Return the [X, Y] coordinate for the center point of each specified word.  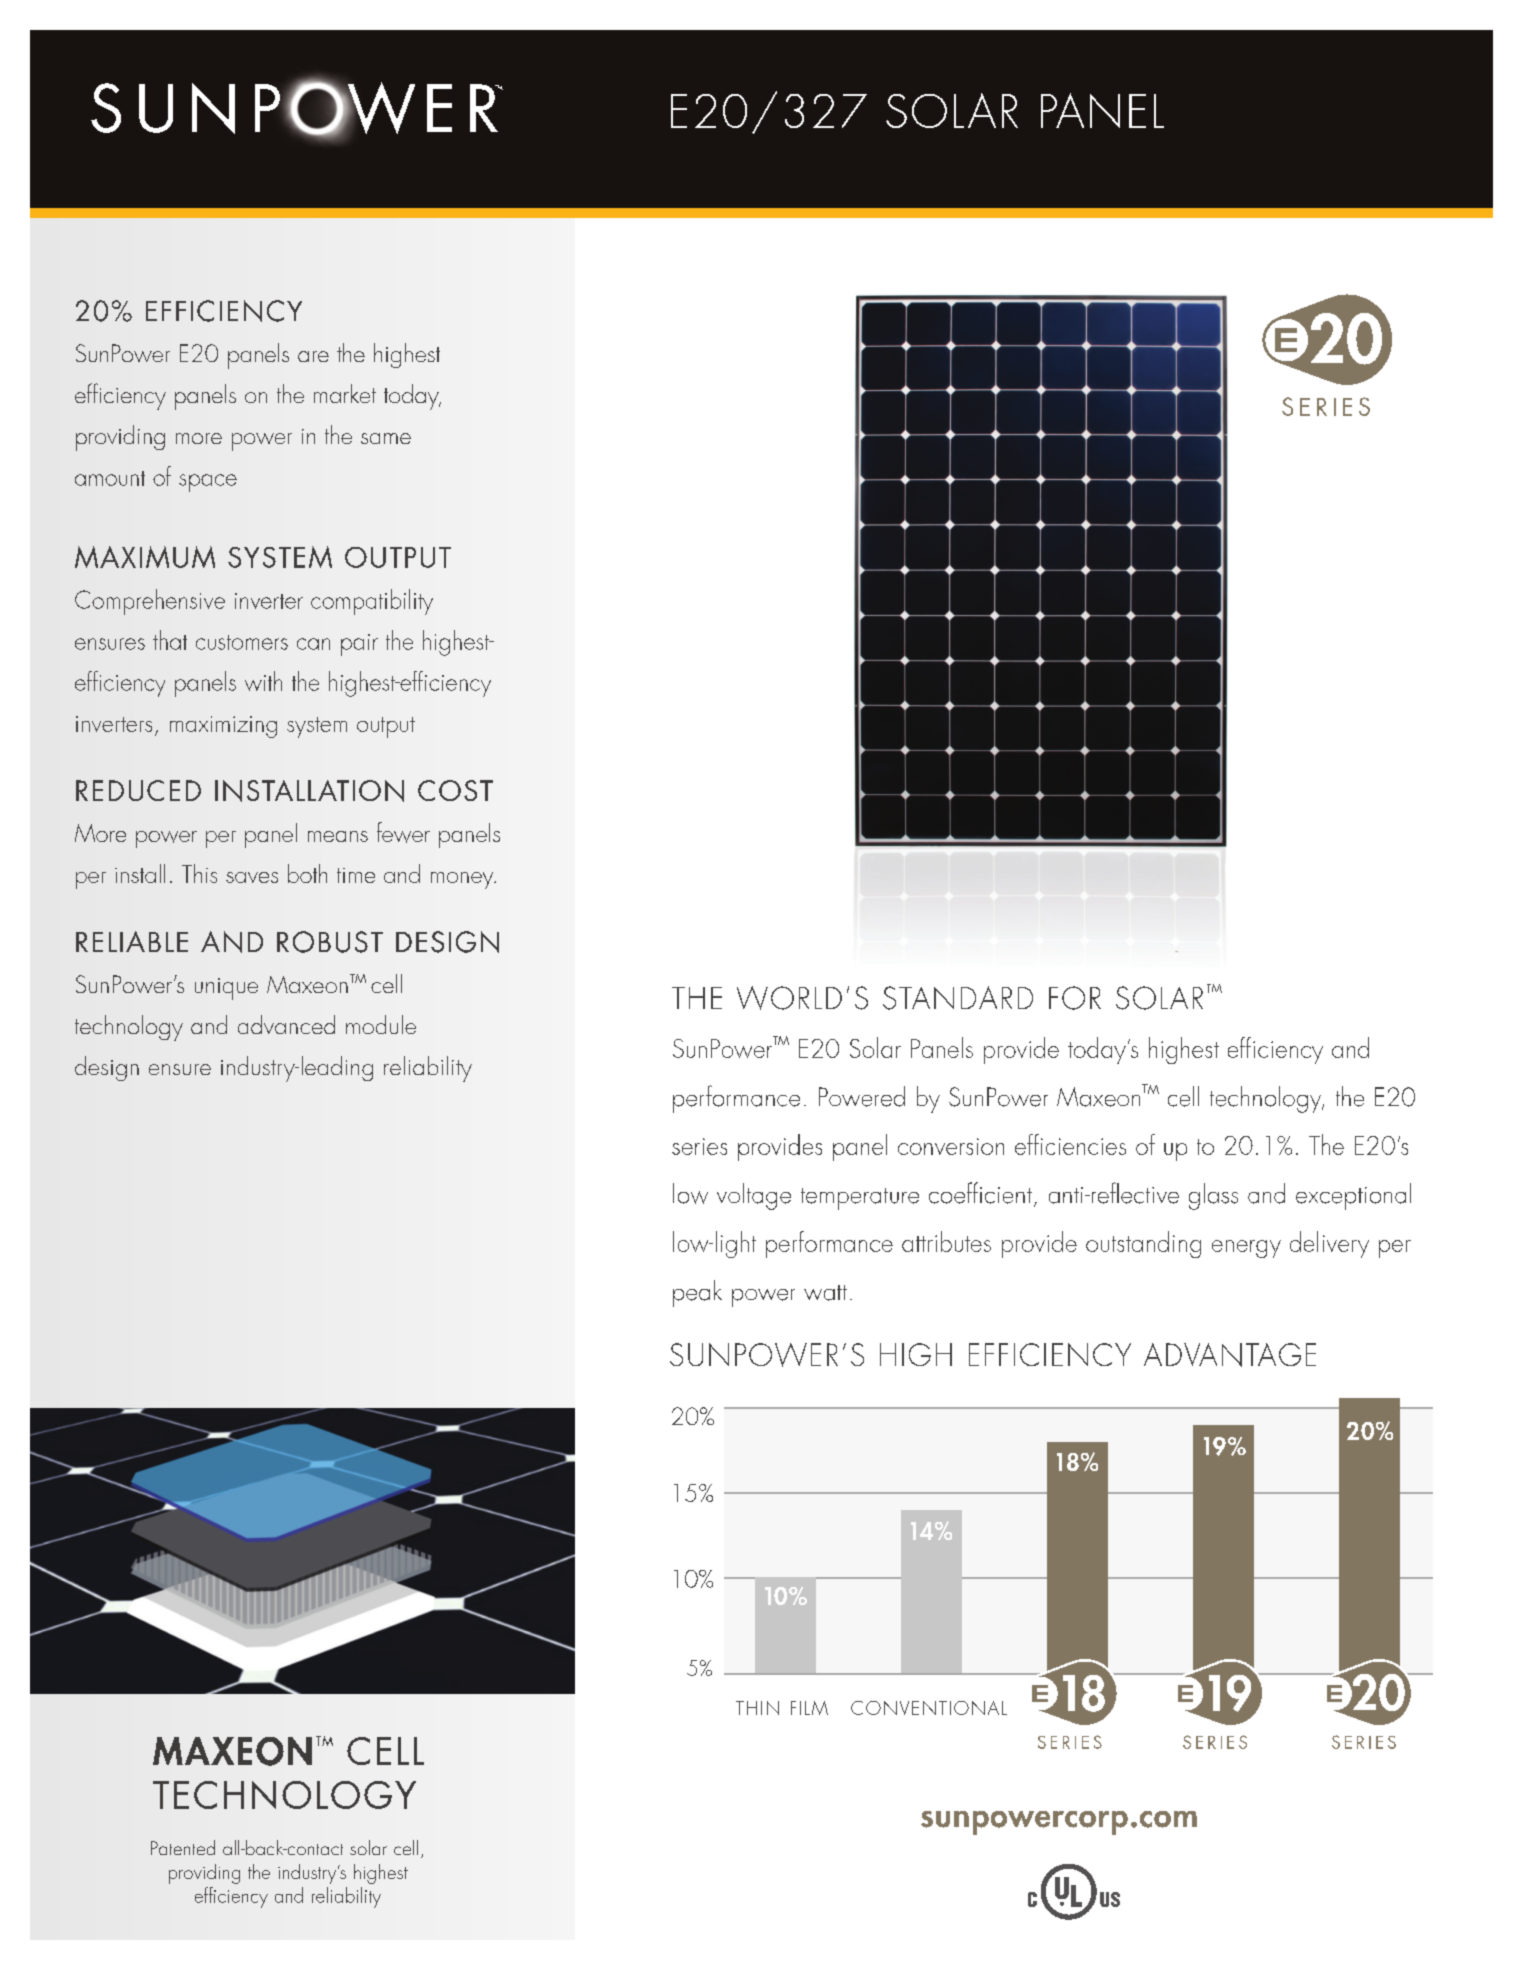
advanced [286, 1024]
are [313, 356]
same [386, 438]
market [345, 393]
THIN [757, 1708]
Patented [183, 1847]
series [699, 1146]
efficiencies [1070, 1144]
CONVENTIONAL [929, 1708]
